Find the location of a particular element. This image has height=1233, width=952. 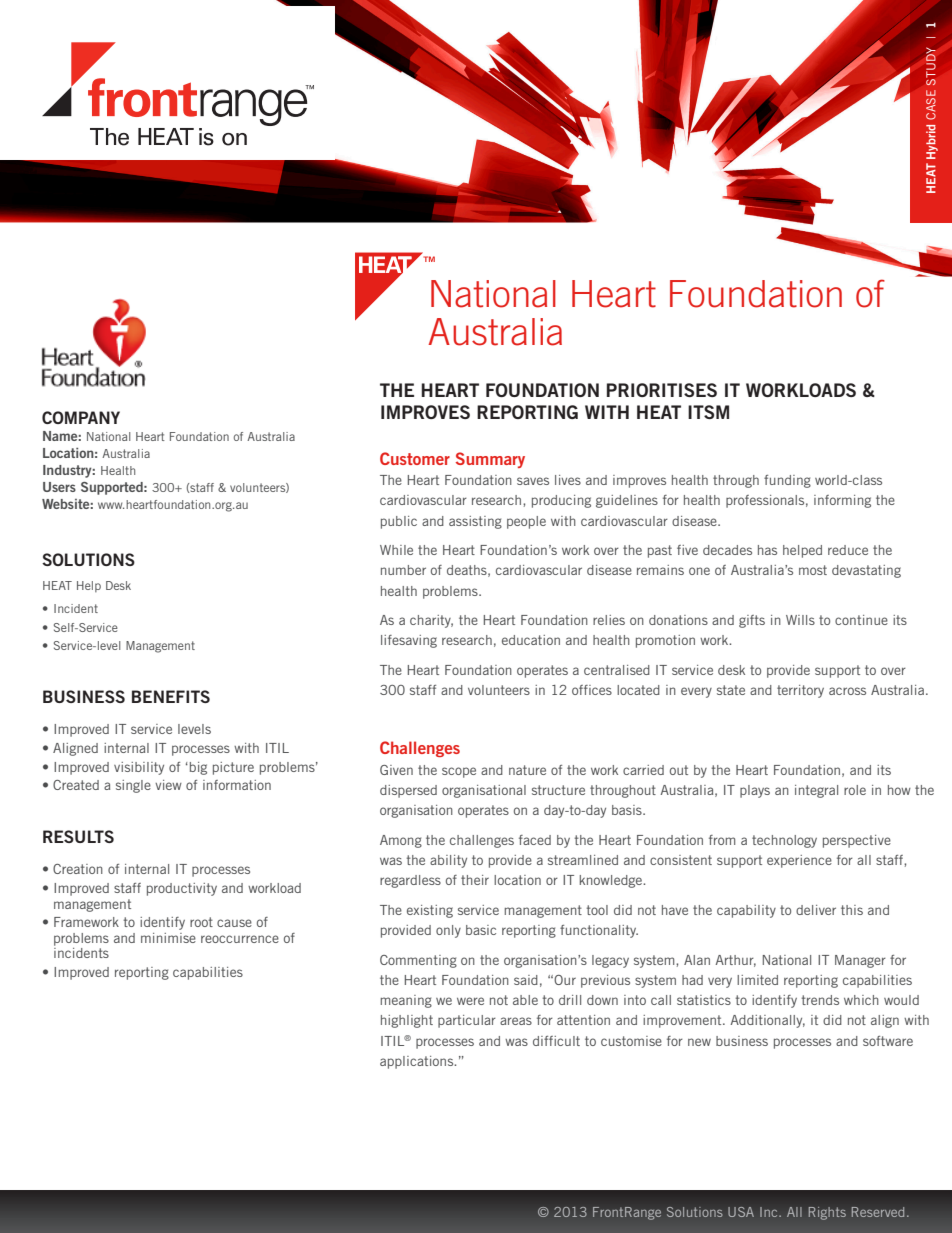

funding is located at coordinates (787, 481).
